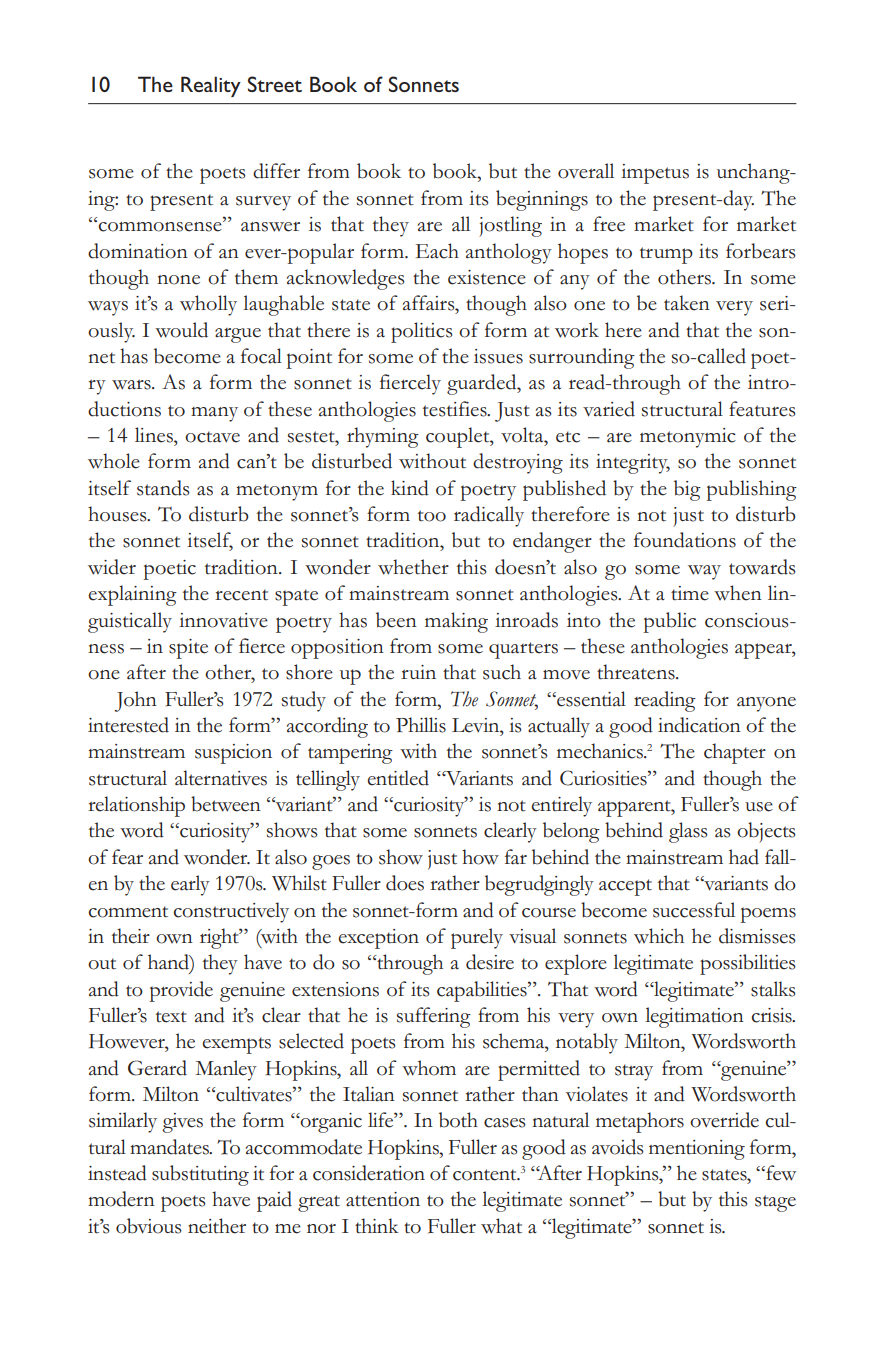 The image size is (896, 1345). Describe the element at coordinates (188, 649) in the screenshot. I see `spite` at that location.
